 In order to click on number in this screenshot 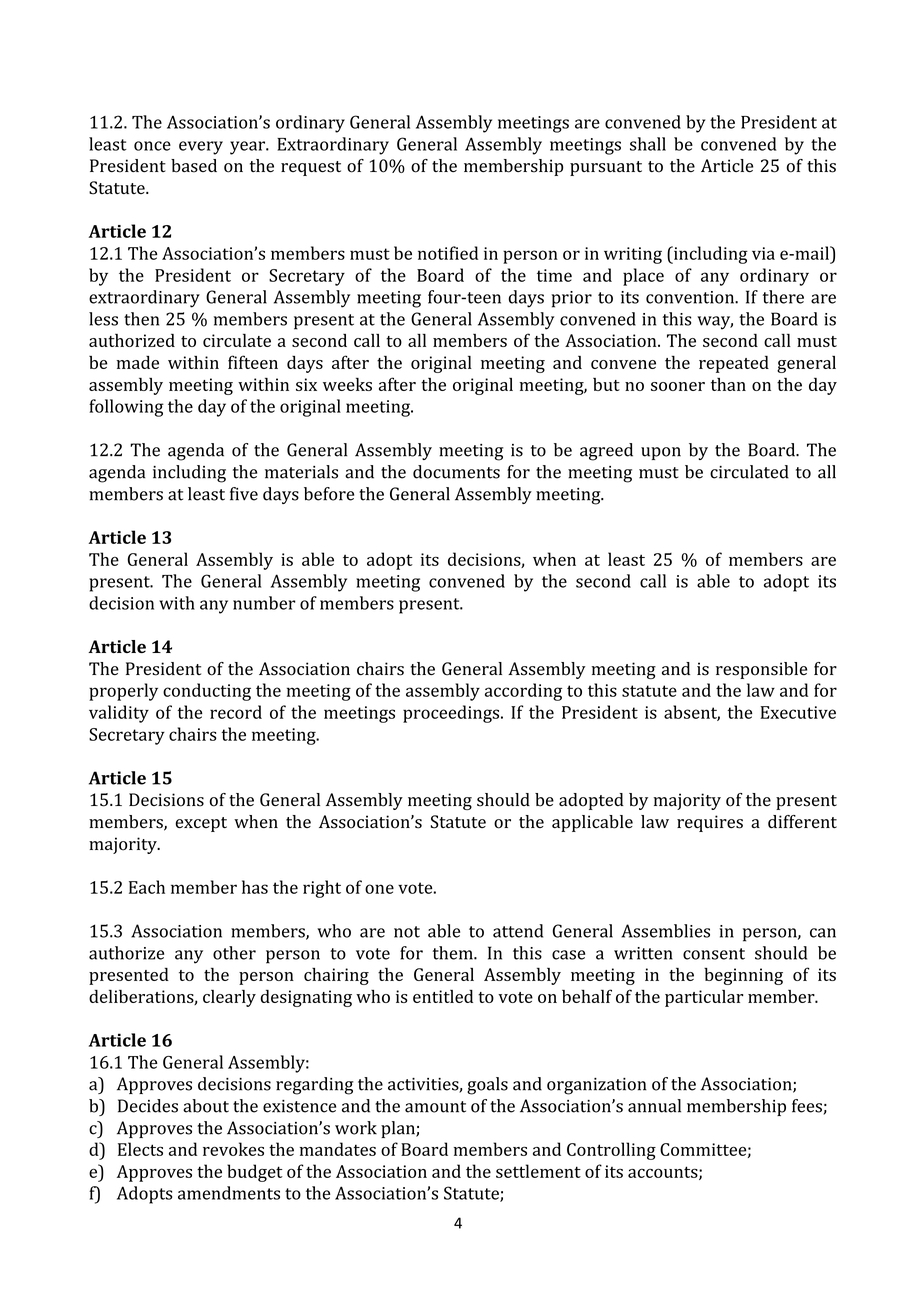, I will do `click(264, 603)`.
